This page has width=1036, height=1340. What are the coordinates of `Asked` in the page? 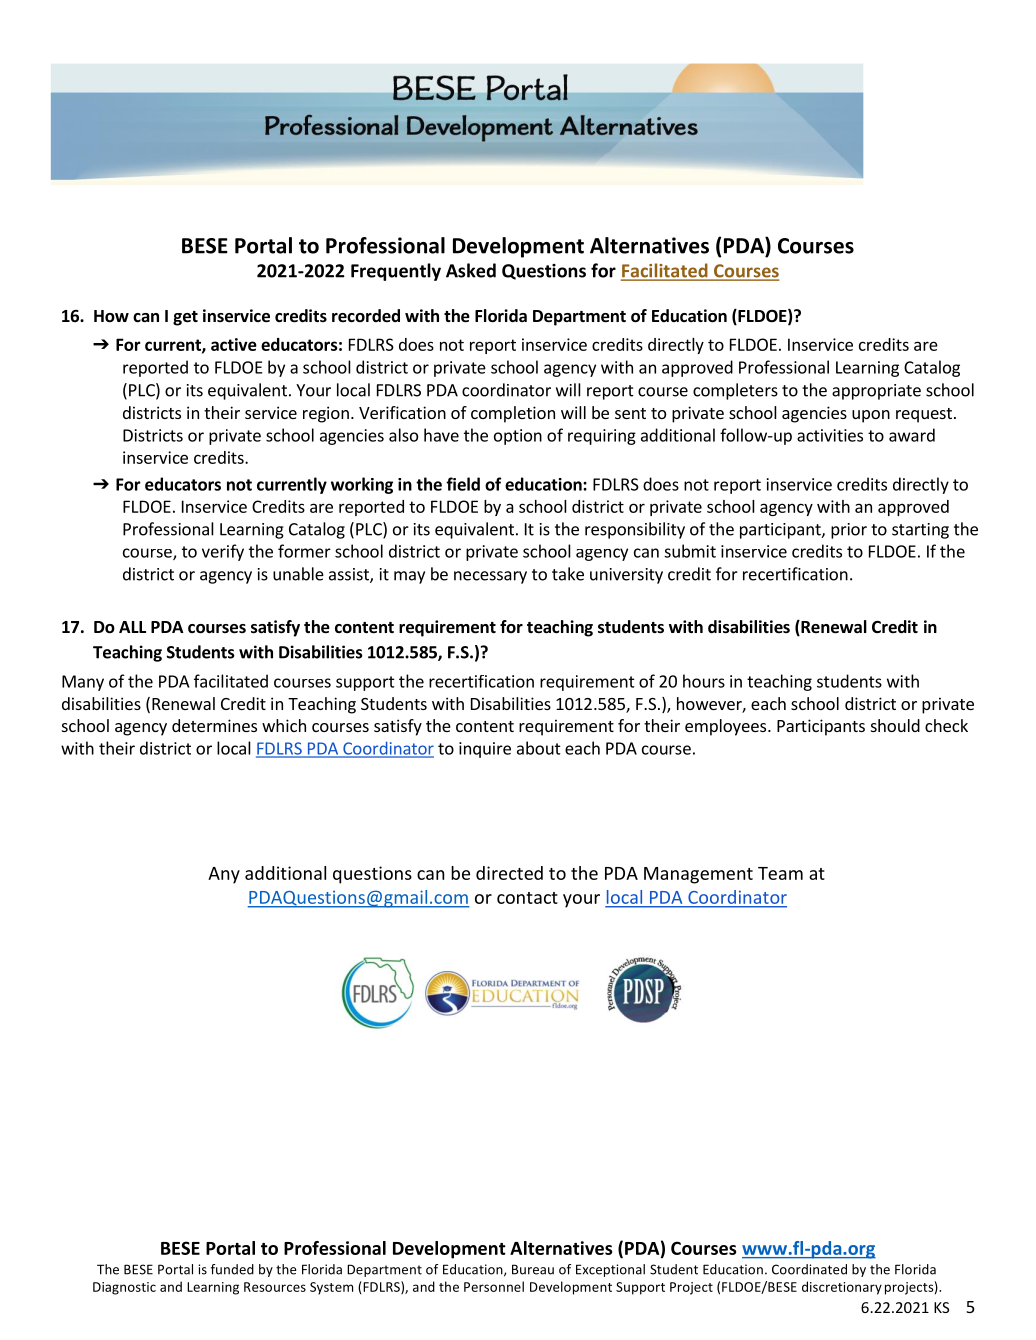 It's located at (471, 270).
